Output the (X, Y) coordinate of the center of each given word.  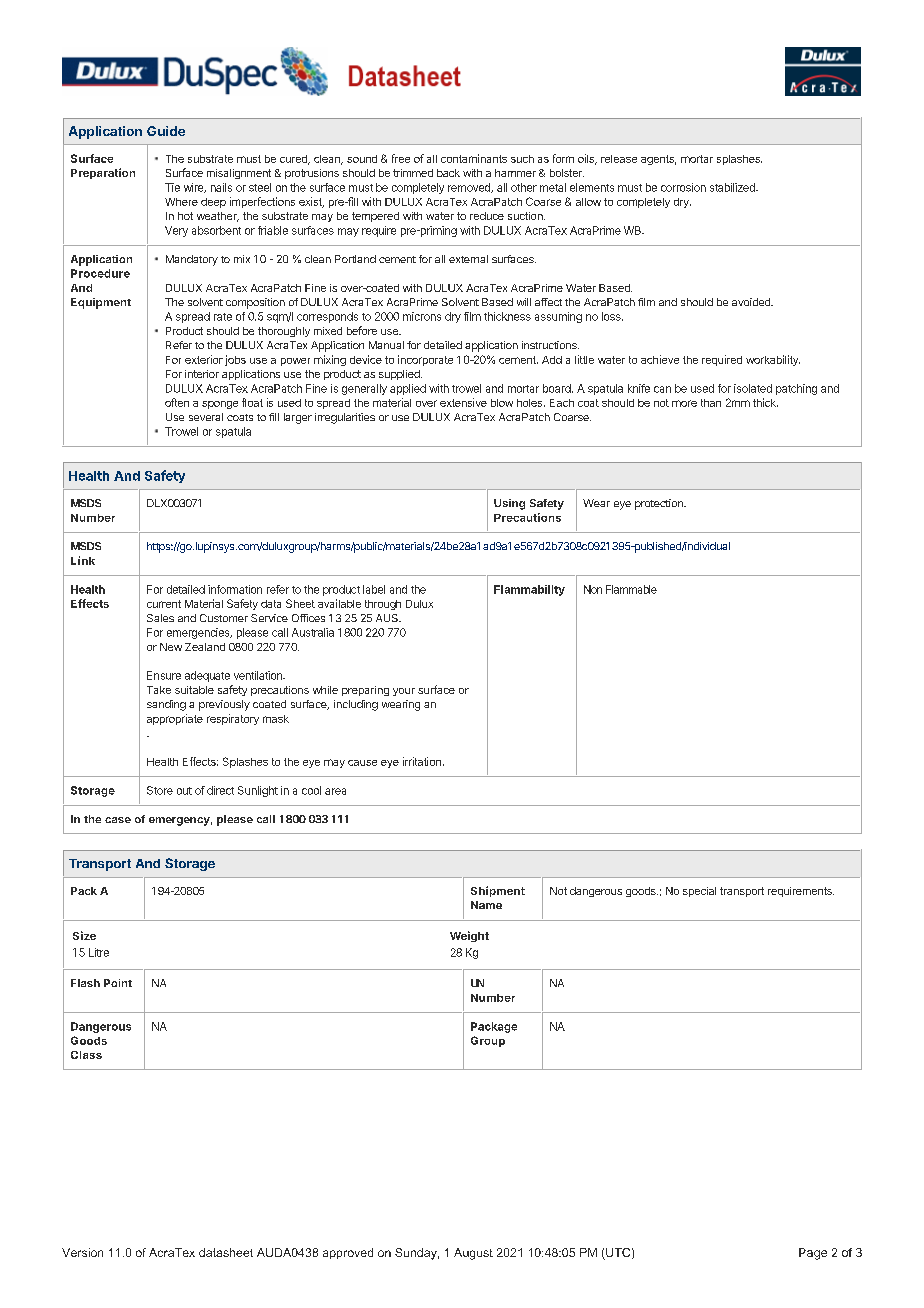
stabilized (733, 187)
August (473, 1254)
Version (82, 1252)
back (448, 173)
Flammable (631, 589)
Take (159, 690)
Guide (166, 131)
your (404, 692)
